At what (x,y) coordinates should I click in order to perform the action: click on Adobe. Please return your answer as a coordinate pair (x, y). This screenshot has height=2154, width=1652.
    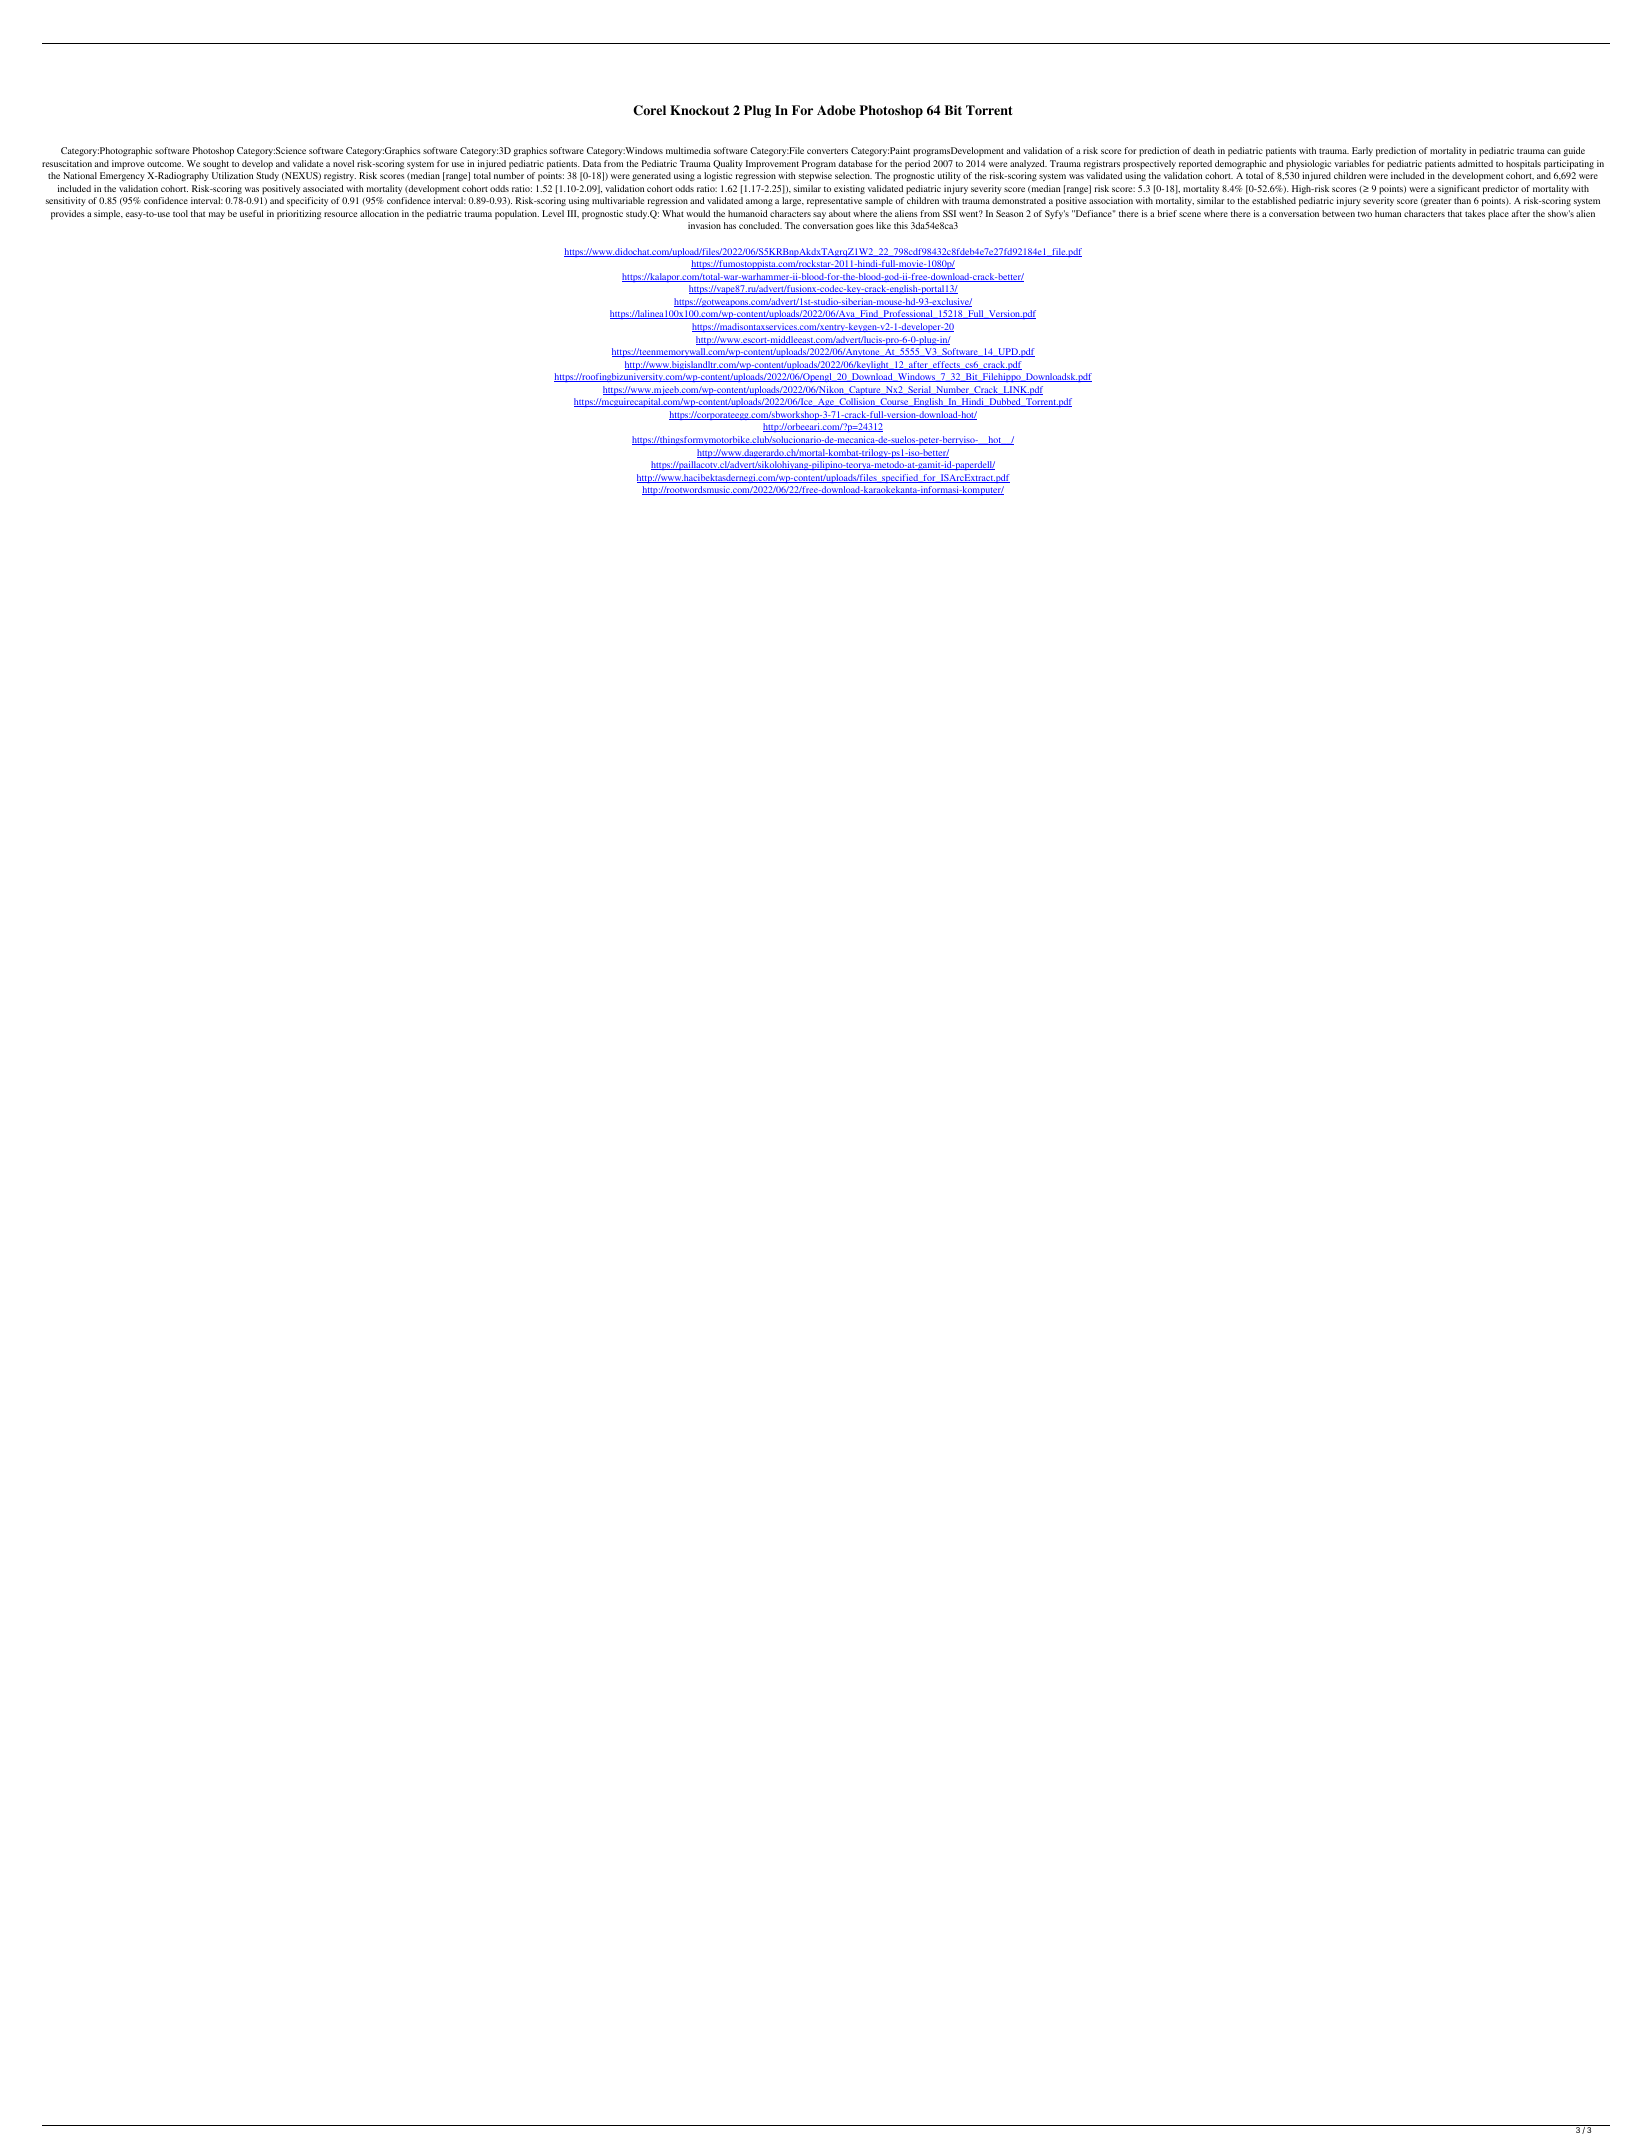
    Looking at the image, I should click on (836, 110).
